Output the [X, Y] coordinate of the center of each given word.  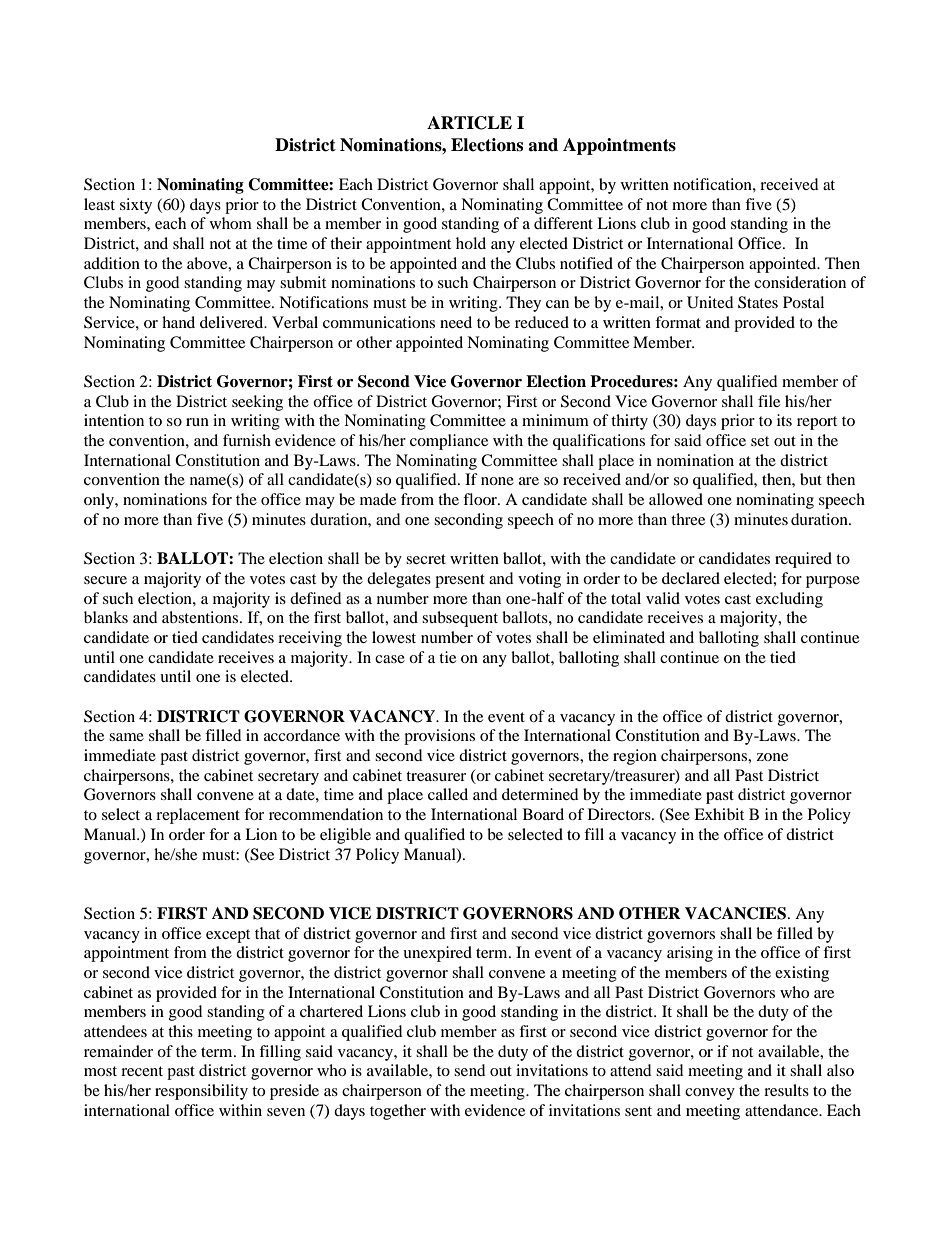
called [448, 794]
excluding [789, 600]
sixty [136, 206]
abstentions [201, 617]
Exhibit [719, 814]
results [786, 1090]
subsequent [460, 619]
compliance [449, 442]
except [228, 936]
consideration [800, 282]
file [769, 401]
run [197, 422]
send [470, 1070]
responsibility [201, 1092]
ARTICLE [469, 123]
